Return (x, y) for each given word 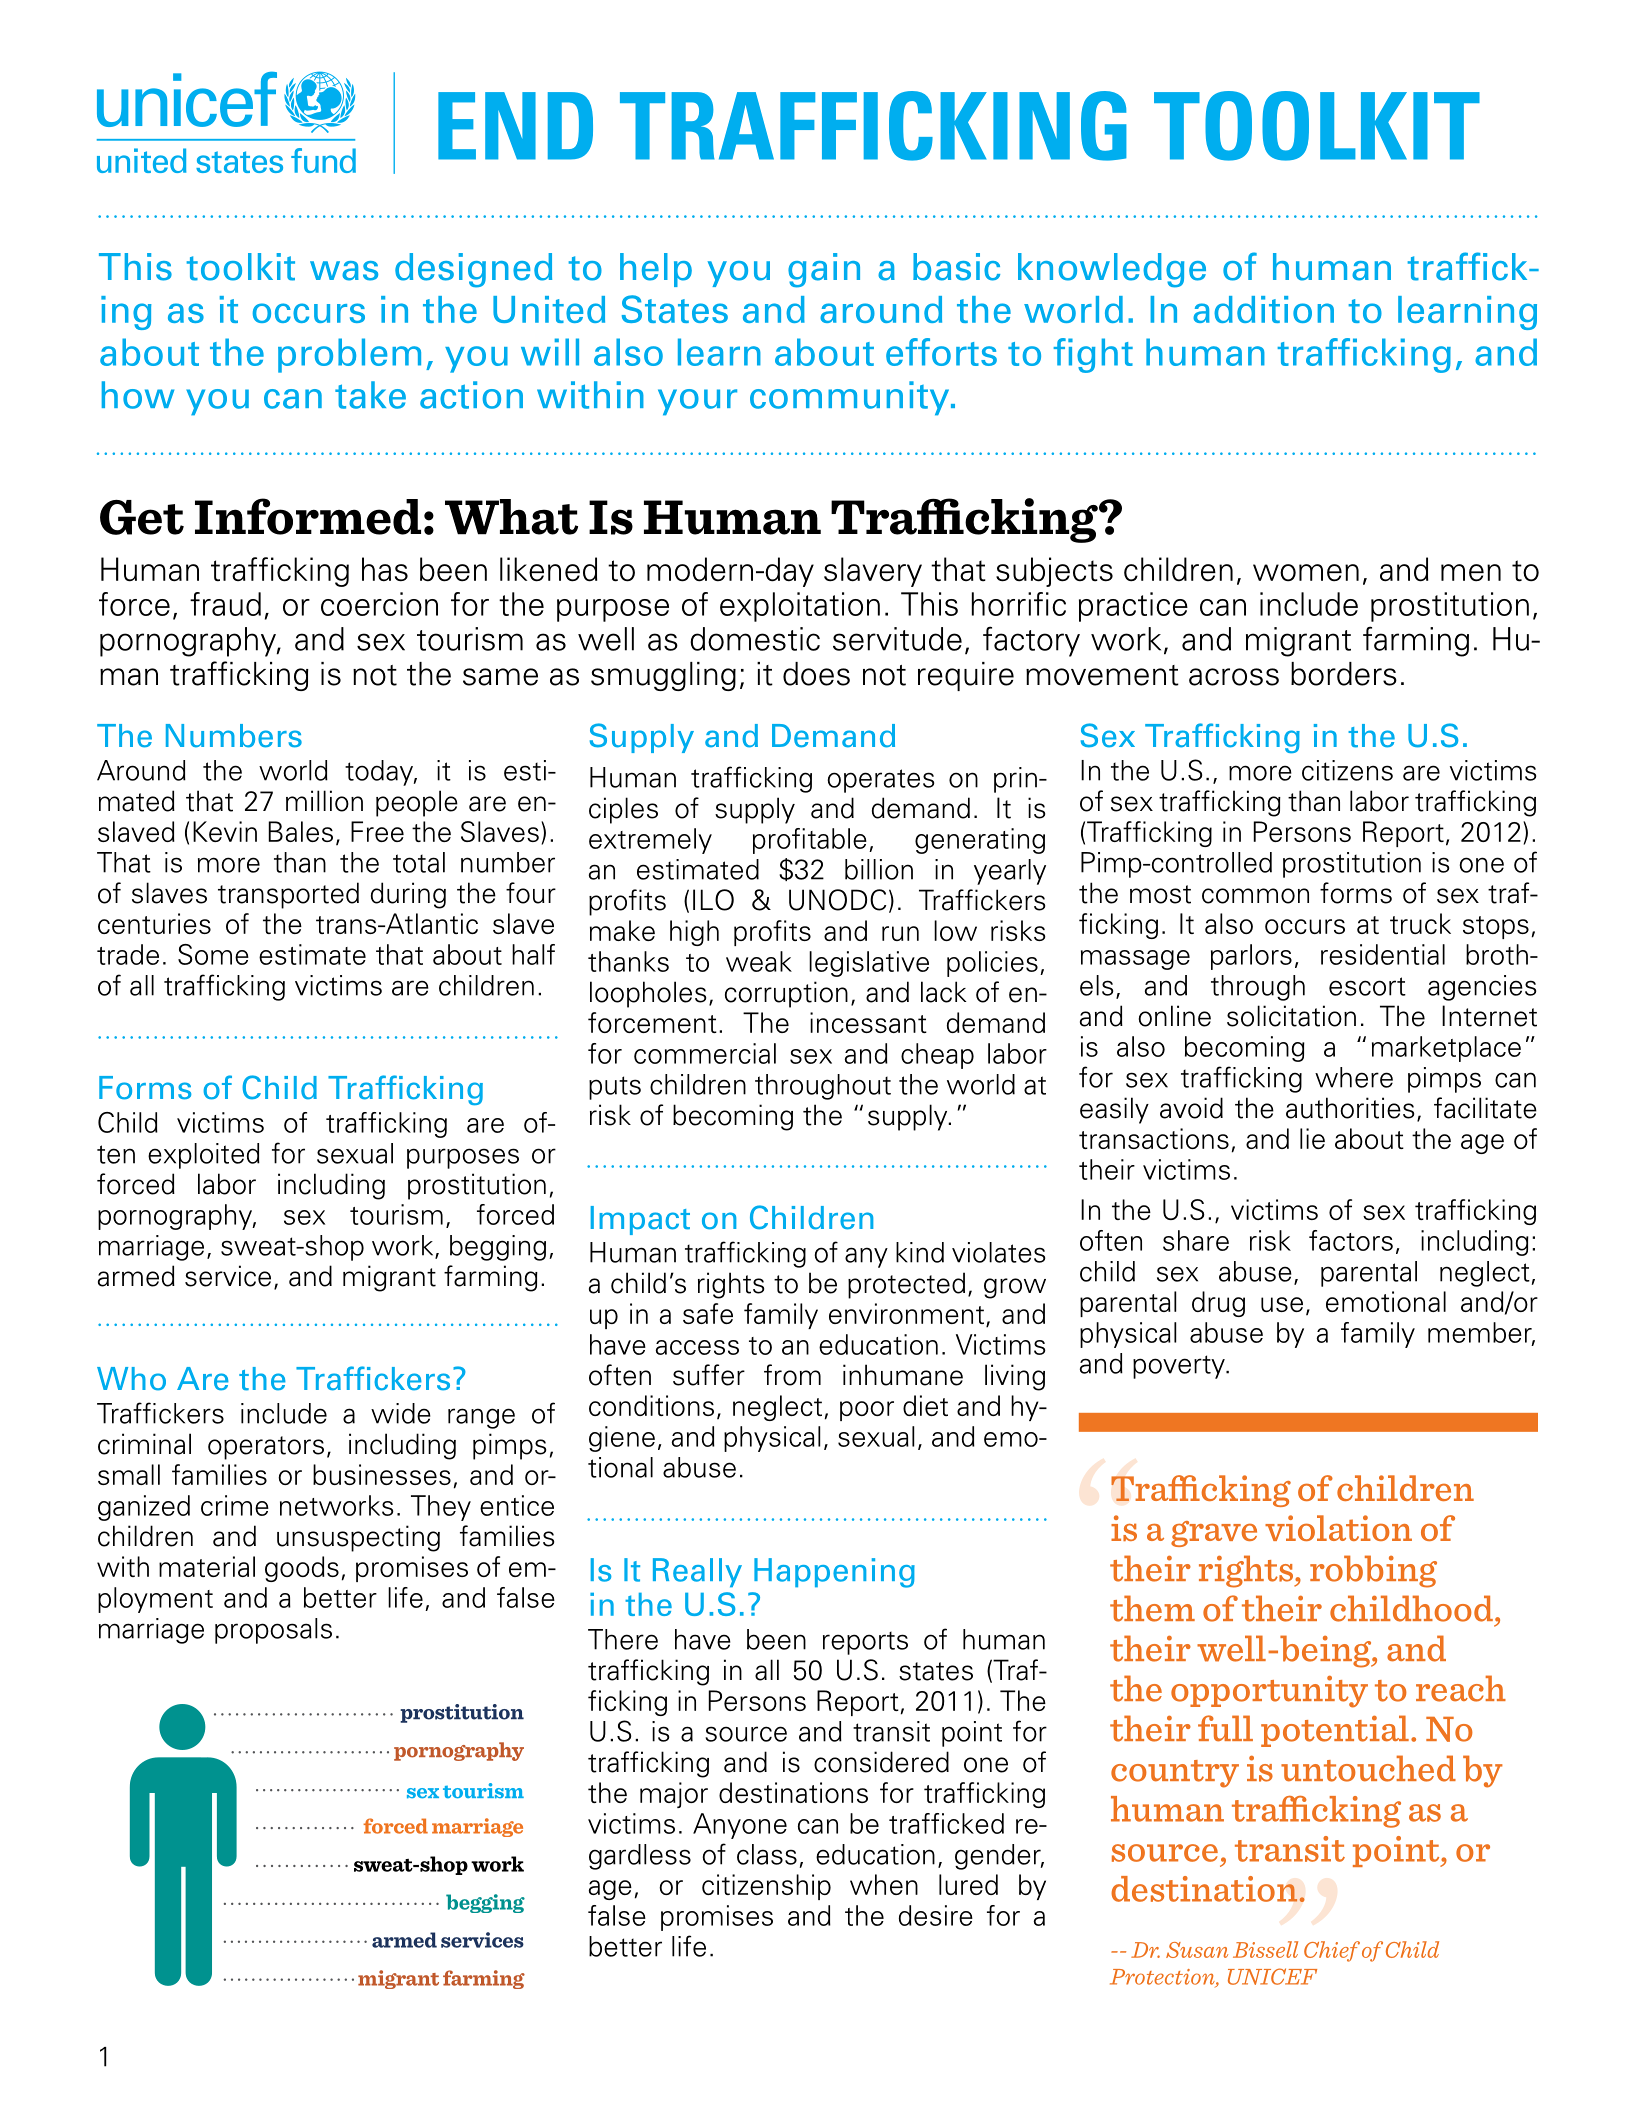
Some (213, 954)
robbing (1373, 1571)
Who (131, 1379)
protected (906, 1285)
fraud (225, 604)
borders (1344, 674)
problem (349, 355)
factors (1351, 1240)
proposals (273, 1631)
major (674, 1795)
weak (759, 961)
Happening (834, 1573)
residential (1383, 954)
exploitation (800, 607)
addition (1263, 309)
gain (824, 270)
